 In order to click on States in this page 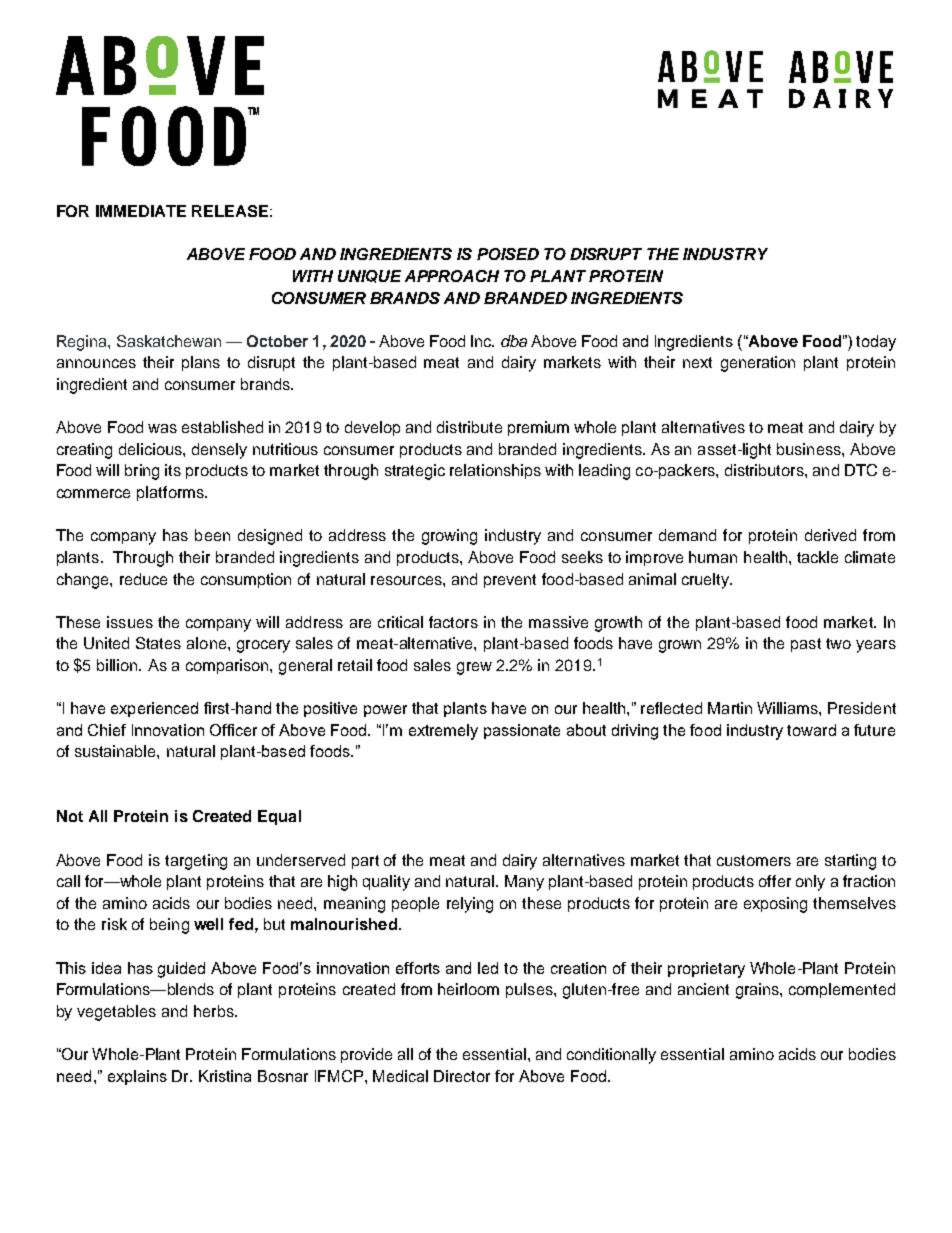, I will do `click(158, 643)`.
